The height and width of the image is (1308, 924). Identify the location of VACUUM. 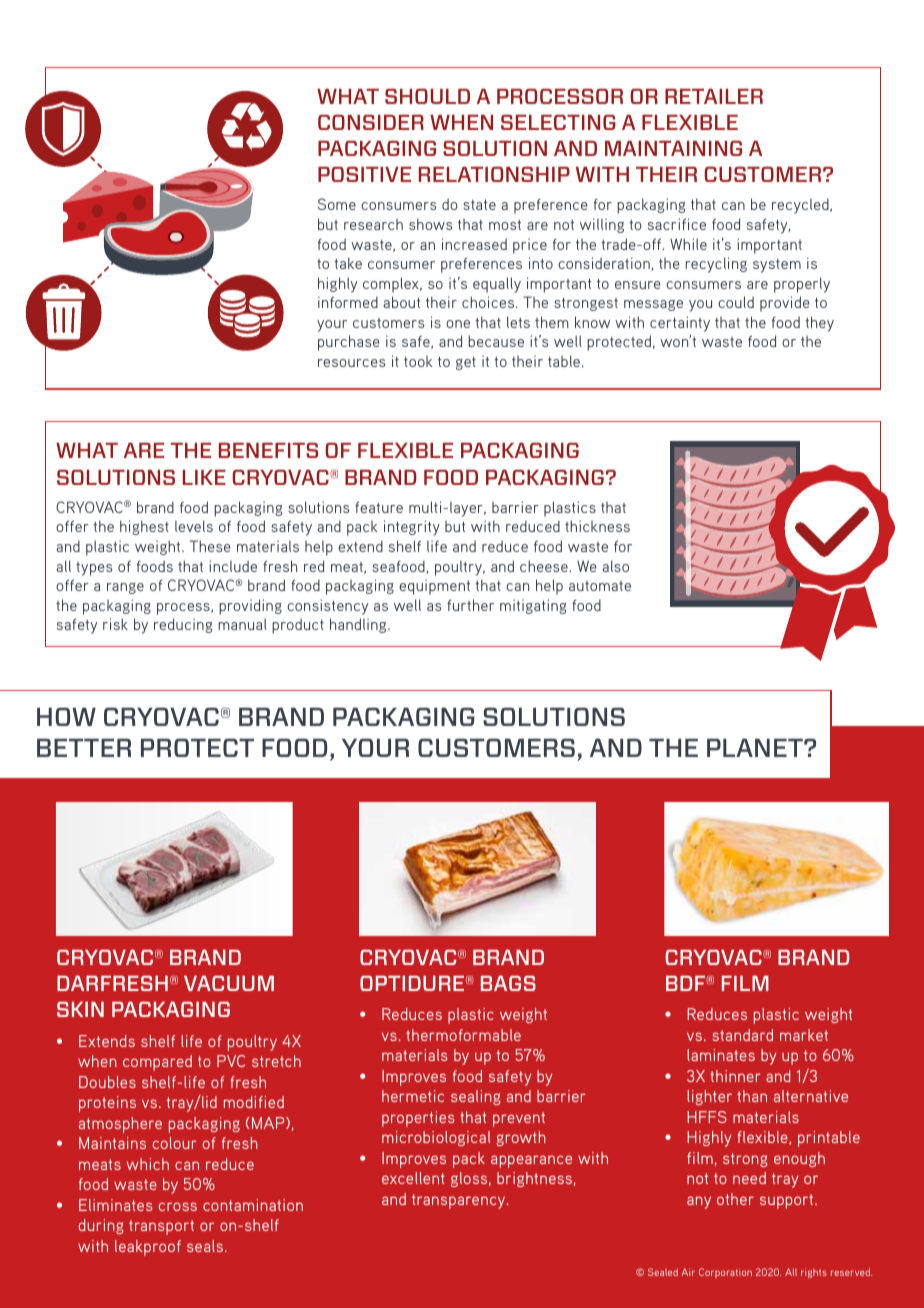
(229, 983).
